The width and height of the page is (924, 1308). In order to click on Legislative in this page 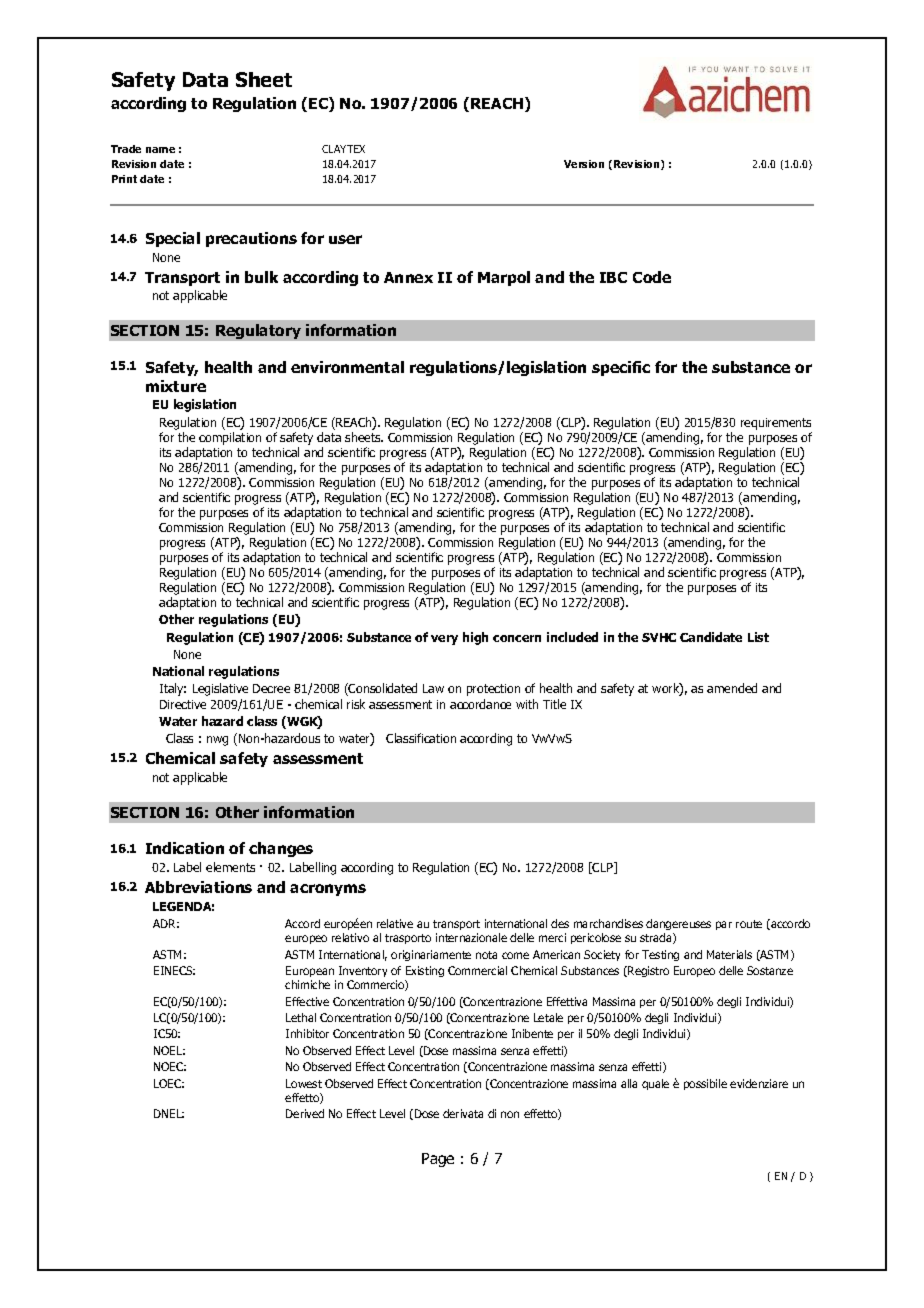, I will do `click(220, 689)`.
